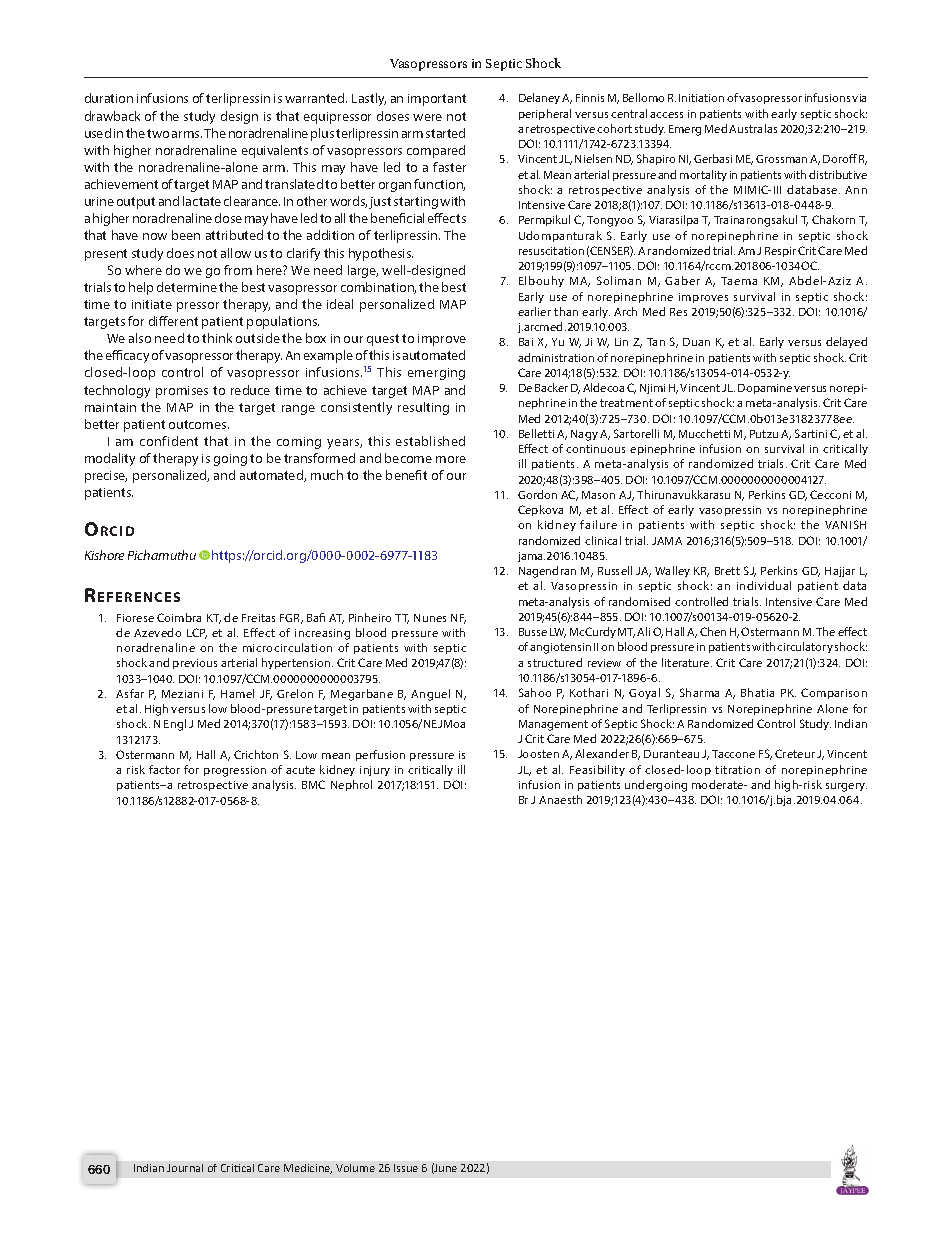 The width and height of the page is (952, 1233). I want to click on promises, so click(182, 392).
